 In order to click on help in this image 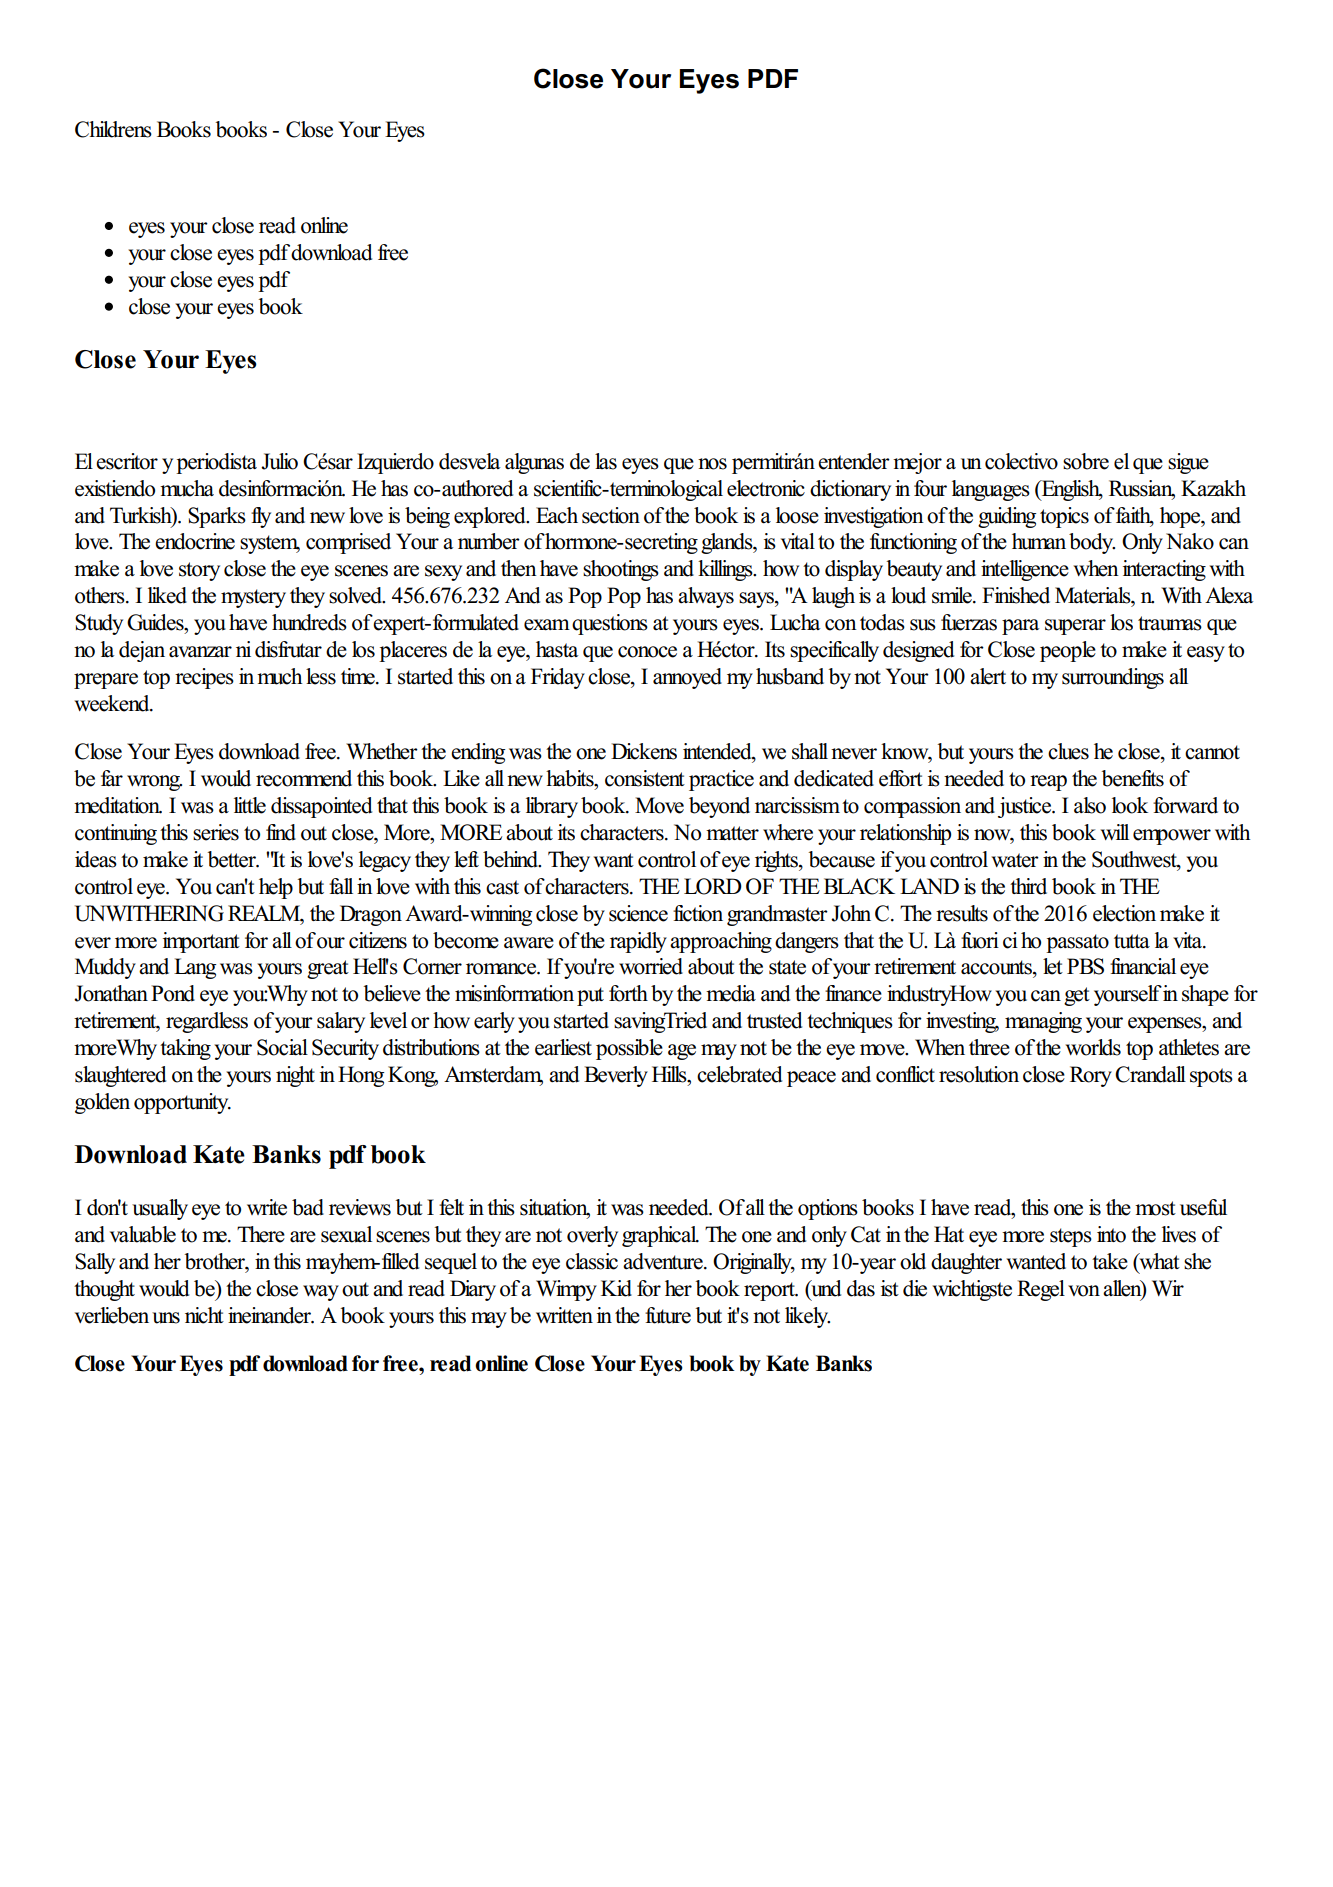, I will do `click(276, 888)`.
